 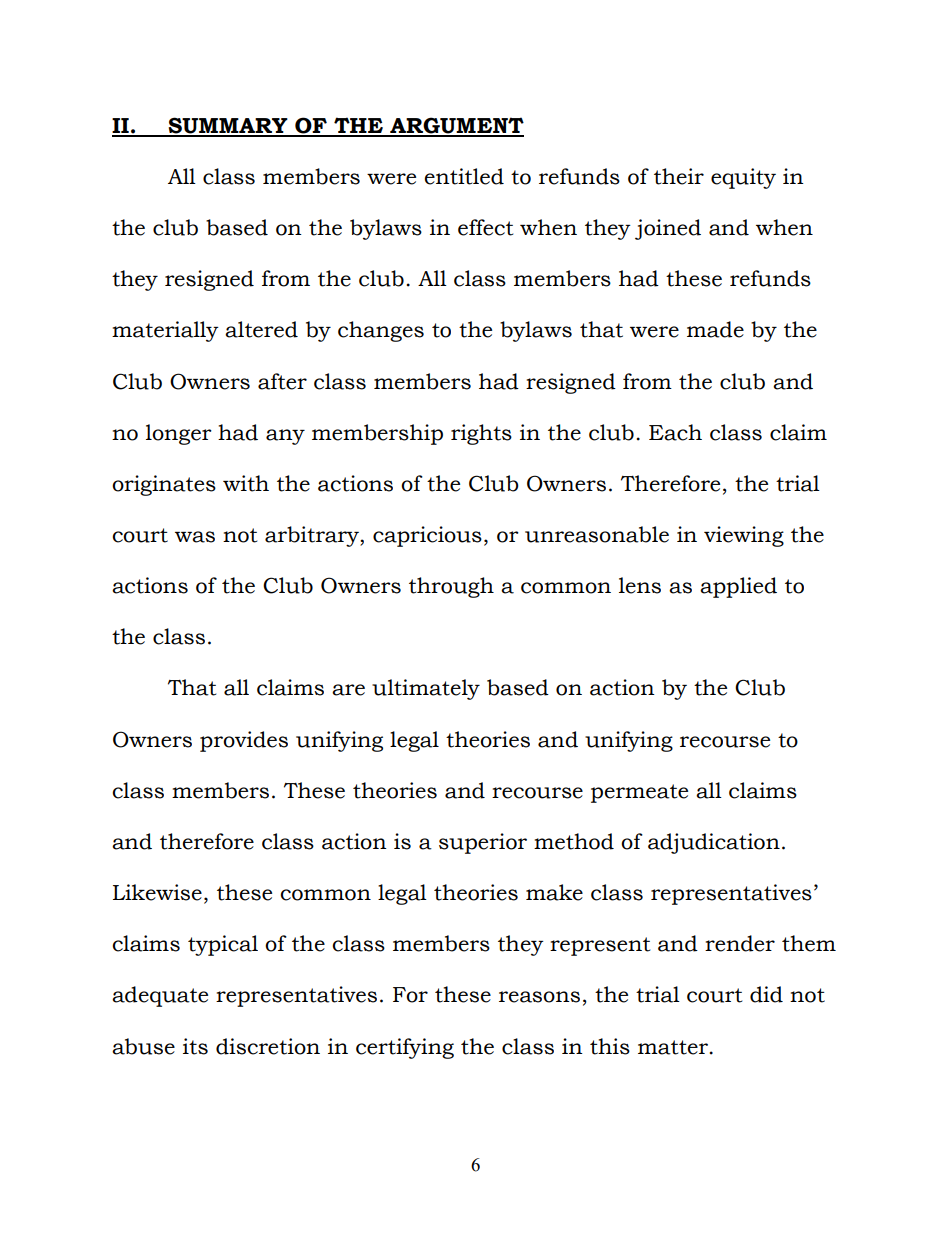 I want to click on effect, so click(x=485, y=227).
